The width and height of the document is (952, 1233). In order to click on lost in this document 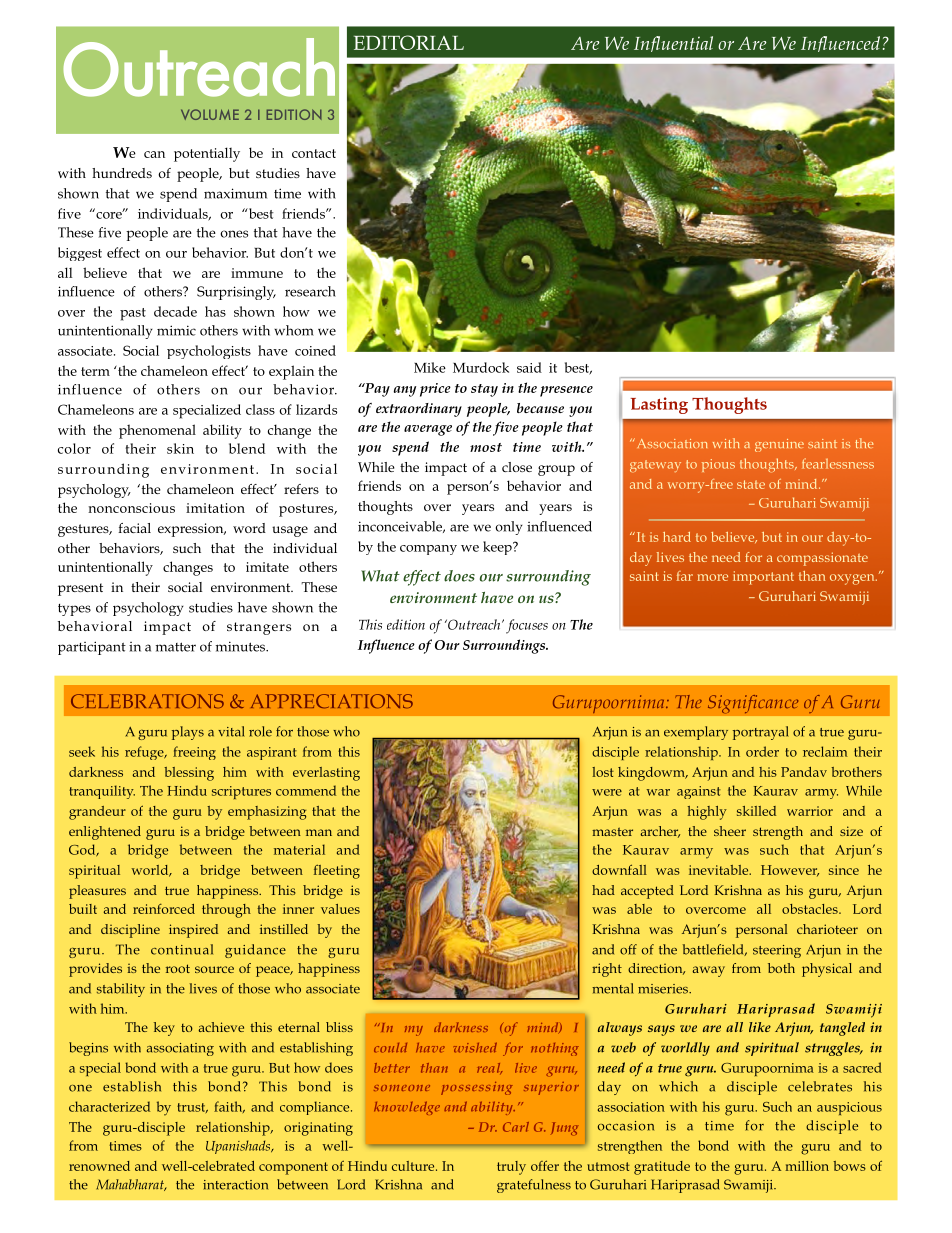, I will do `click(603, 772)`.
